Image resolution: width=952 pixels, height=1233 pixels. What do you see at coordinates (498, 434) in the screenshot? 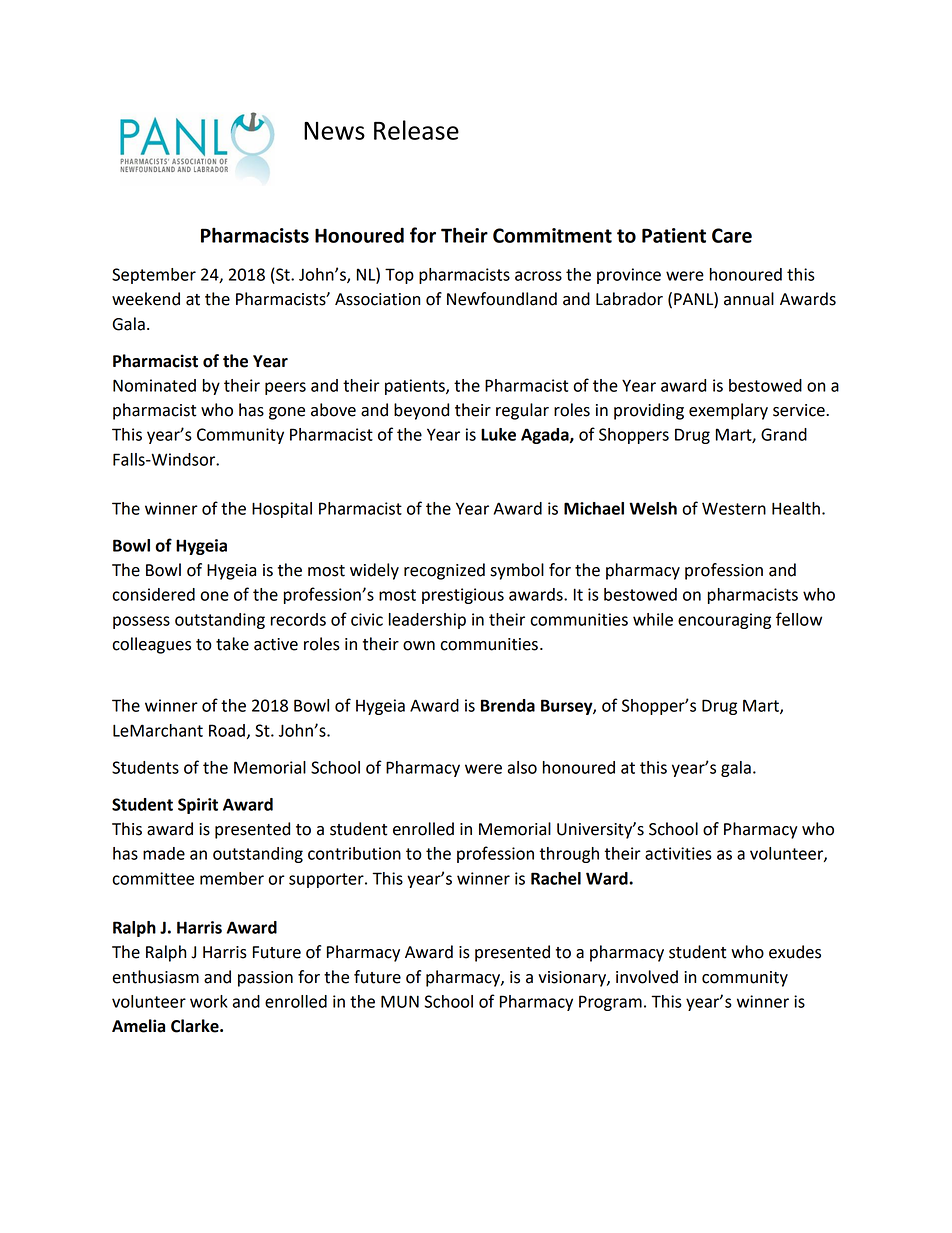
I see `Luke` at bounding box center [498, 434].
